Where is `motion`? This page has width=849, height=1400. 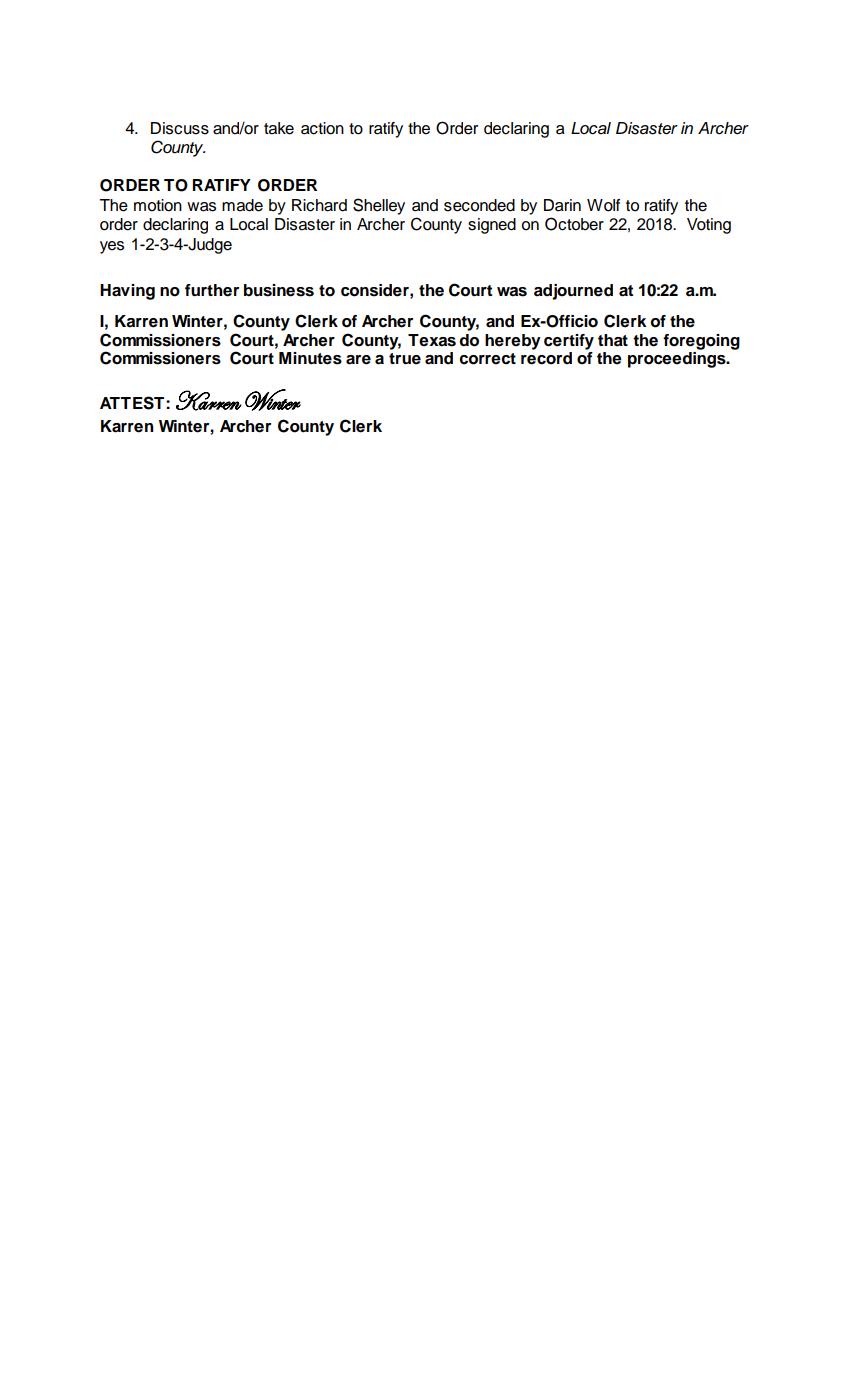 motion is located at coordinates (158, 205).
